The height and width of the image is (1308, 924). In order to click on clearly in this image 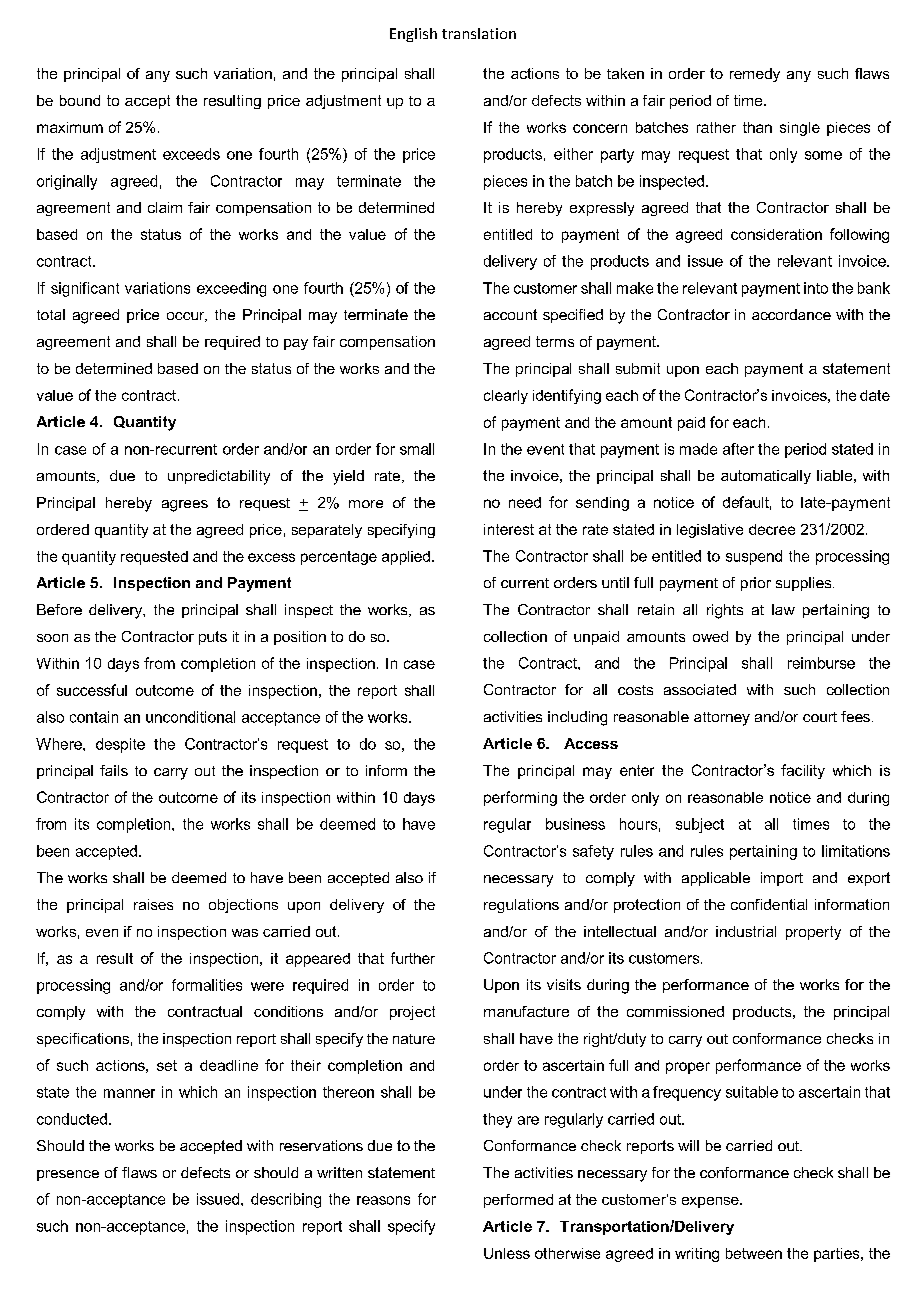, I will do `click(506, 397)`.
